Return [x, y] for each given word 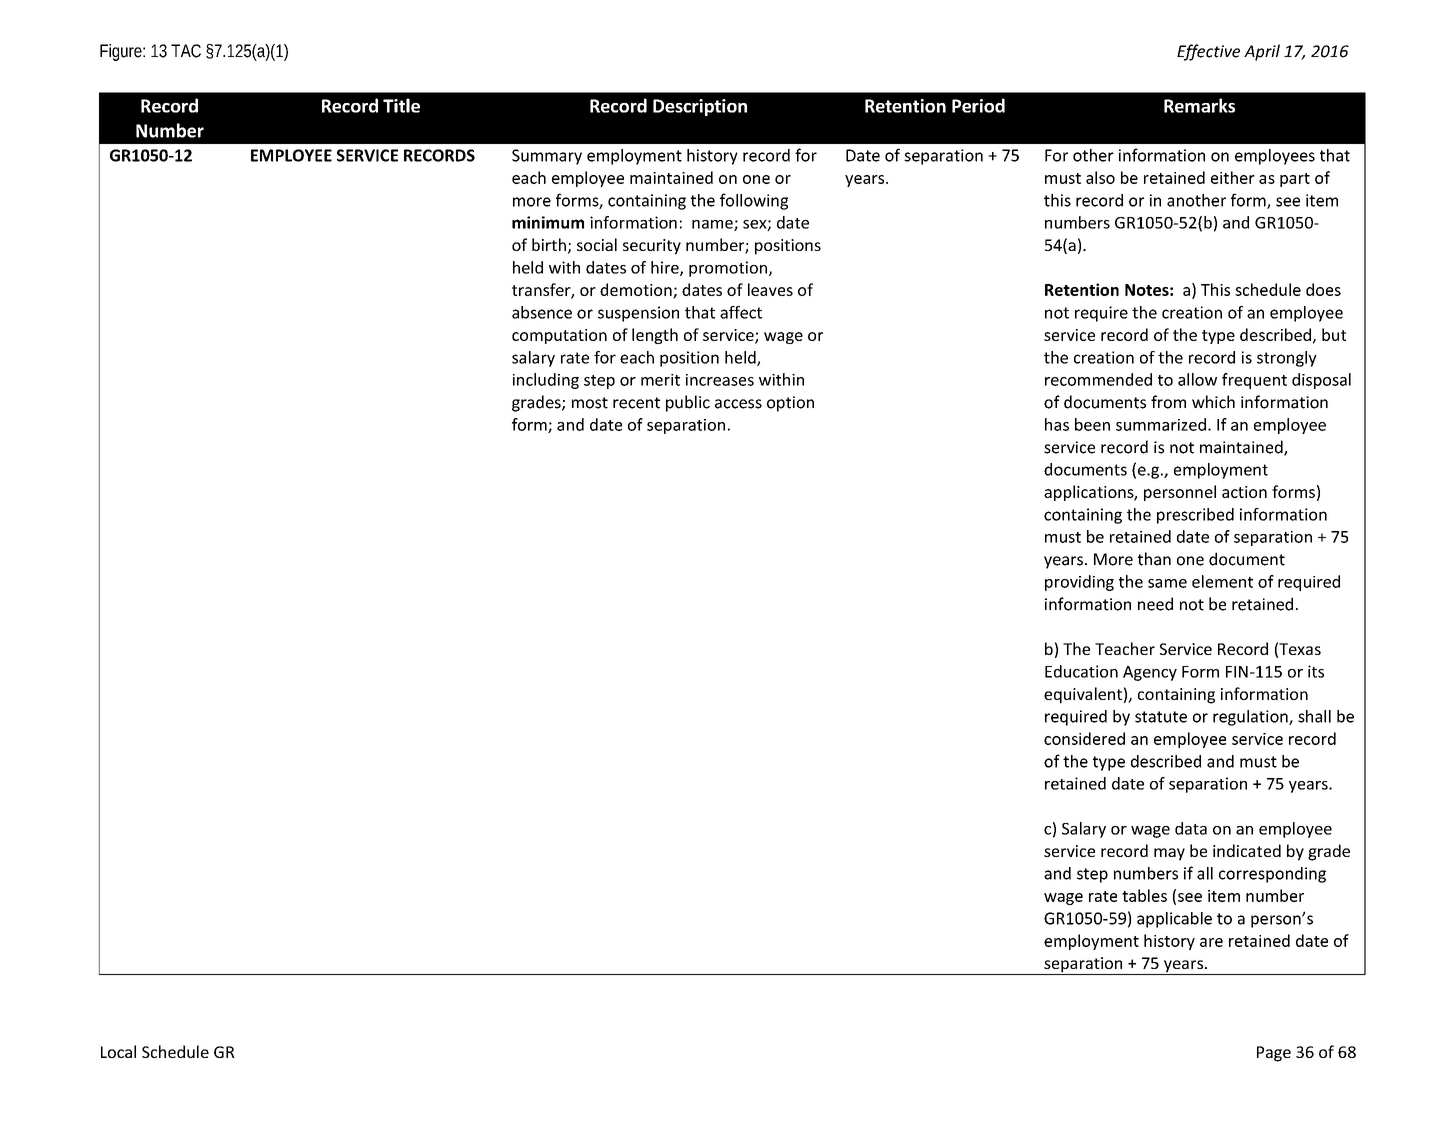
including [546, 381]
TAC [186, 51]
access [738, 404]
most [590, 403]
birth [549, 244]
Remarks [1199, 105]
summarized [1161, 424]
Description [700, 107]
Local [118, 1051]
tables [1144, 895]
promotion [728, 269]
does [1323, 289]
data [1191, 828]
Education [1081, 671]
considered [1084, 738]
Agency [1150, 673]
